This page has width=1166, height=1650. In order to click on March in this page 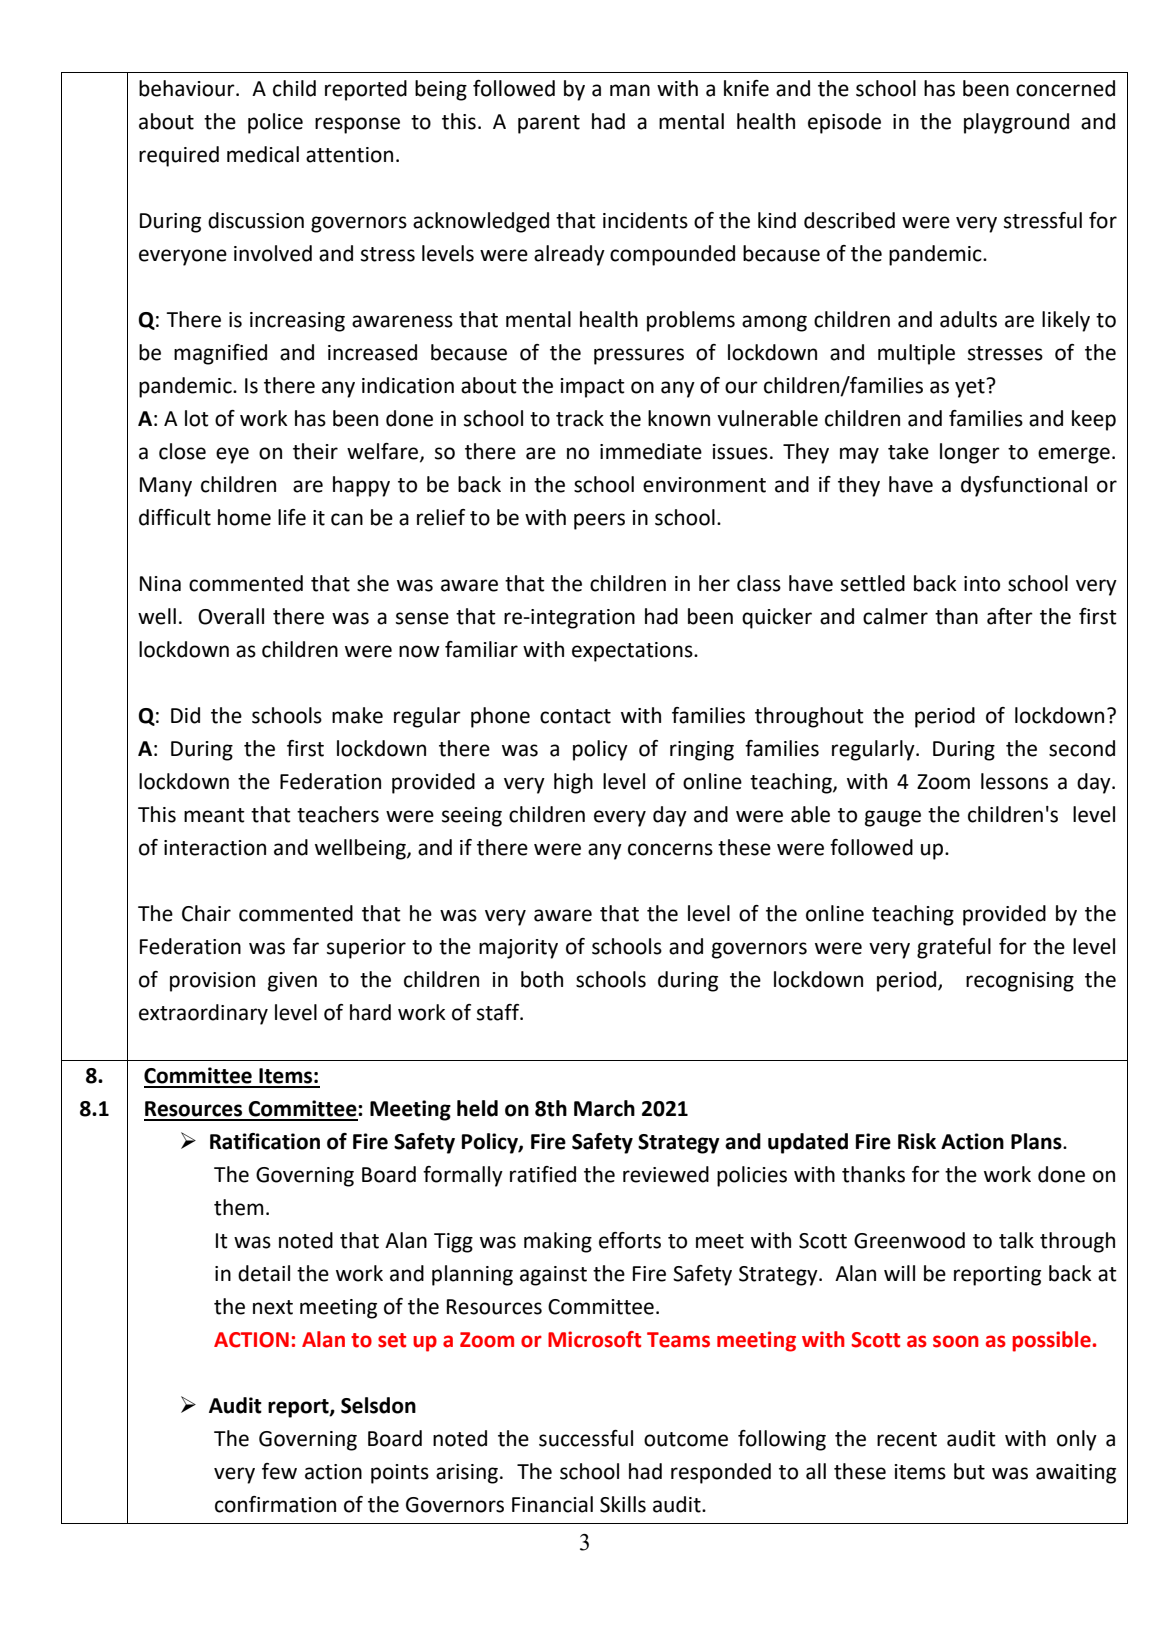, I will do `click(604, 1108)`.
